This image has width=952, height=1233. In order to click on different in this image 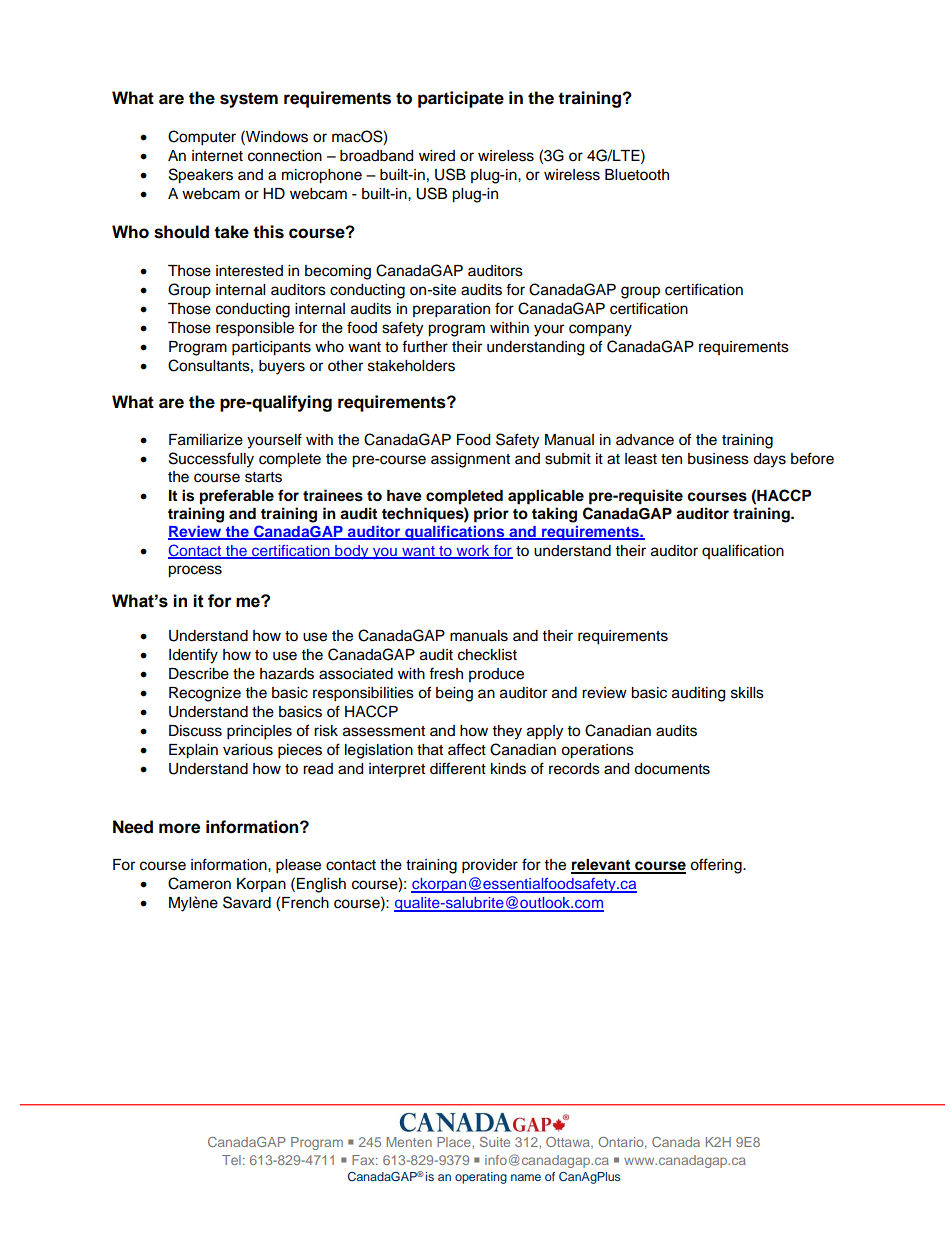, I will do `click(458, 768)`.
